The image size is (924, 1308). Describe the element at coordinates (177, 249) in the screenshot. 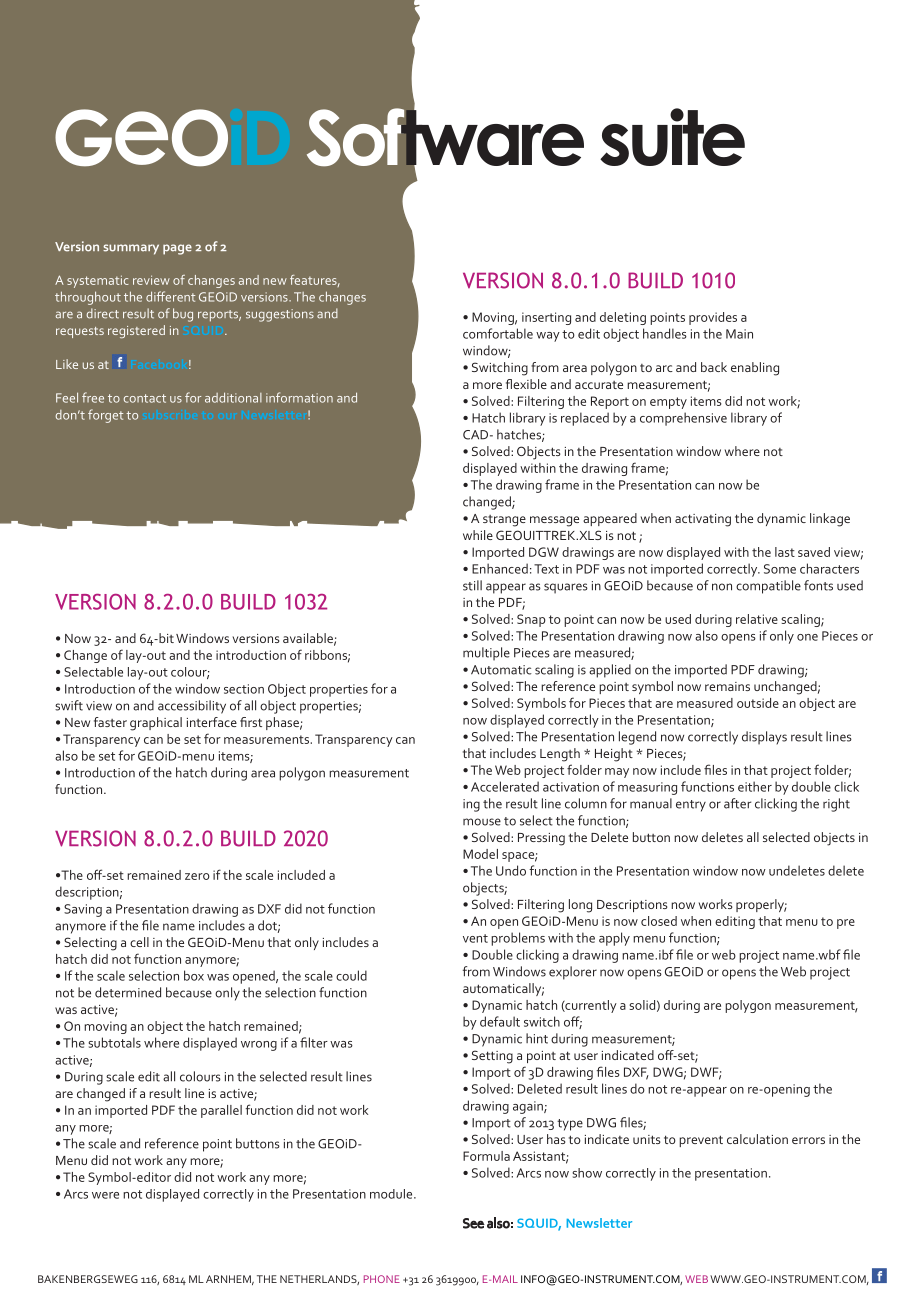

I see `page` at that location.
